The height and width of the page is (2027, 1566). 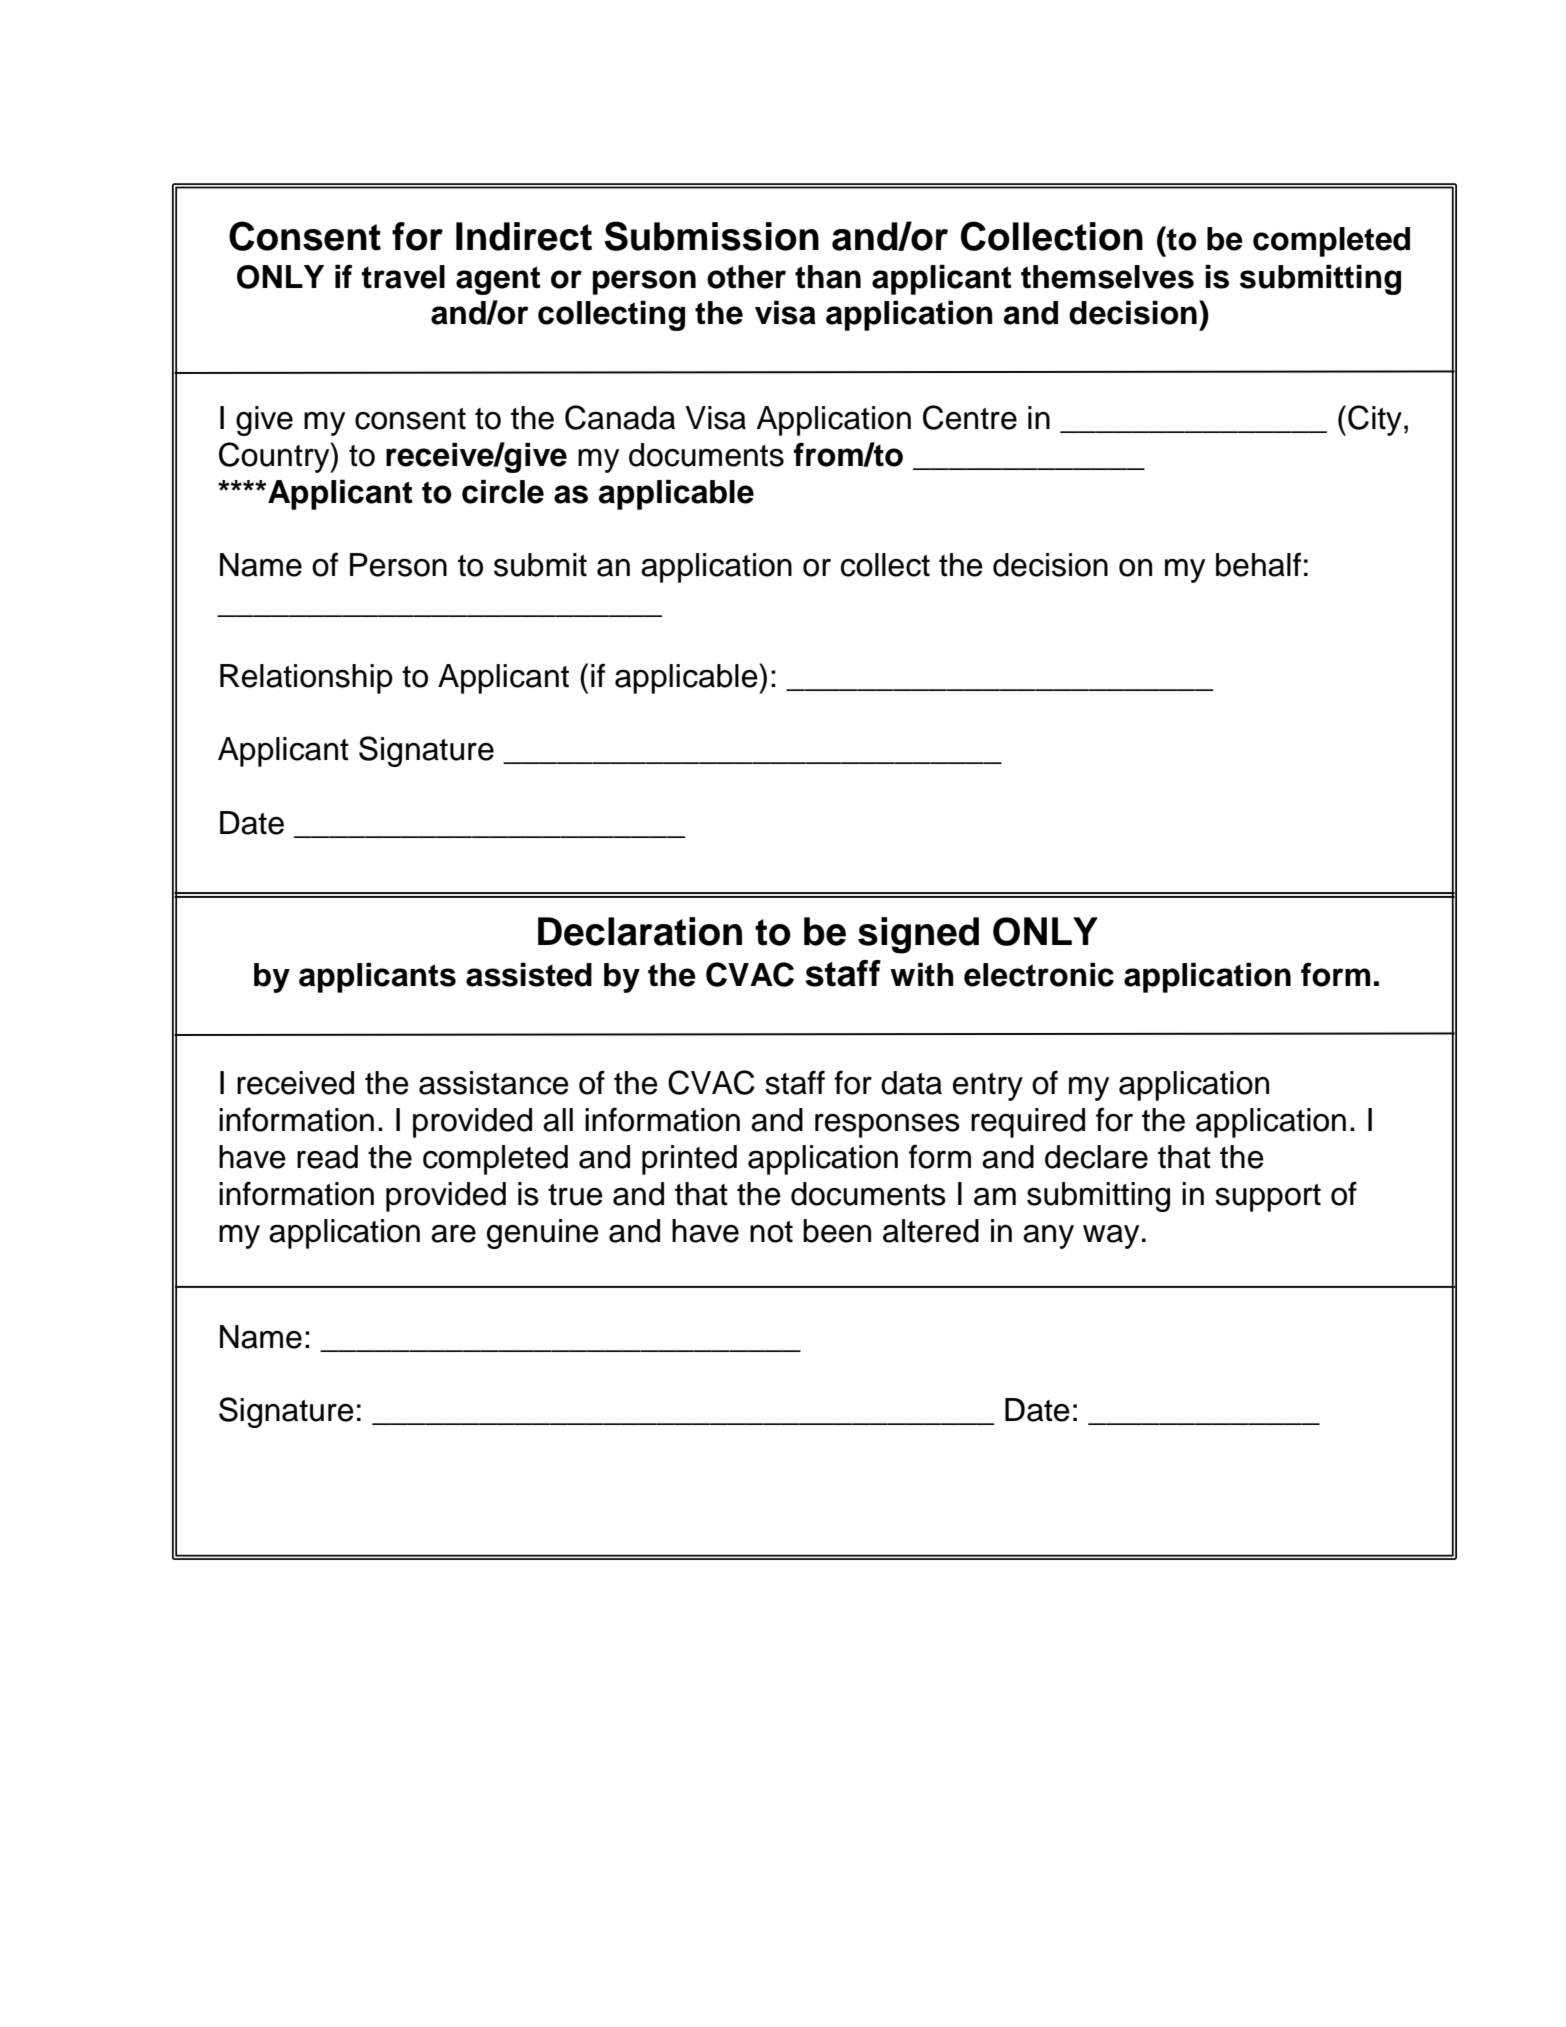 I want to click on themselves, so click(x=1107, y=277).
